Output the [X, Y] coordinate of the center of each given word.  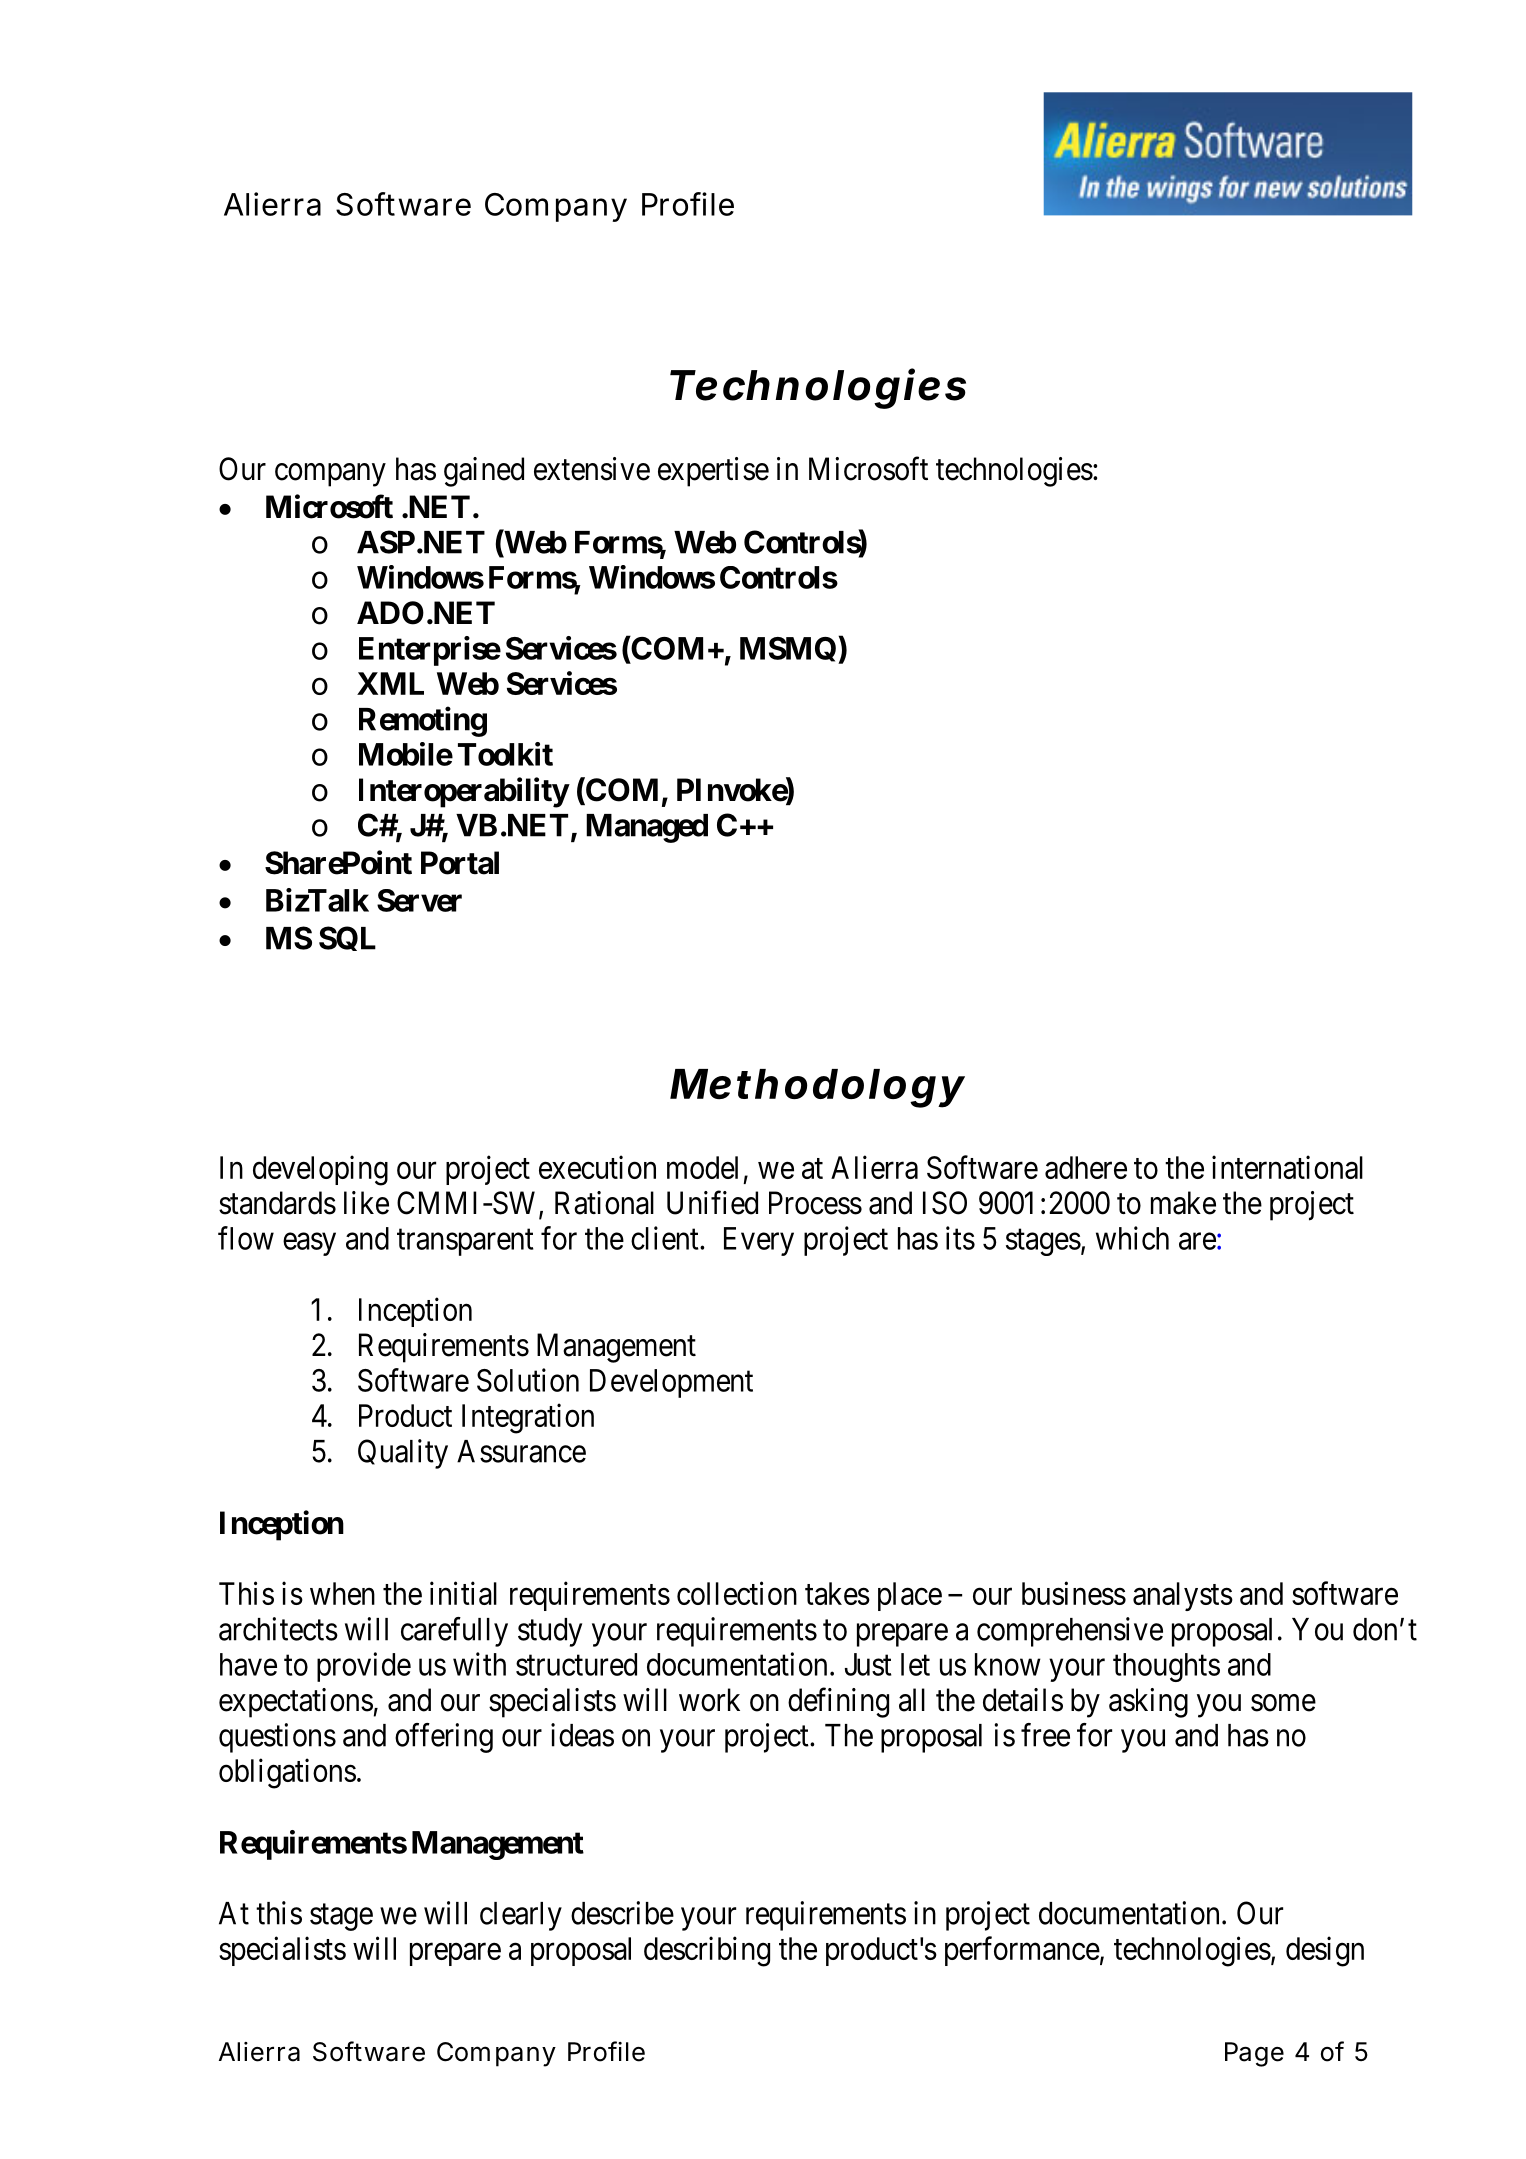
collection [737, 1593]
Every [759, 1241]
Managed [647, 828]
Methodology [816, 1088]
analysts [1183, 1596]
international [1287, 1167]
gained [484, 472]
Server [419, 900]
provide [364, 1667]
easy [309, 1244]
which [1132, 1238]
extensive [592, 469]
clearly [521, 1916]
